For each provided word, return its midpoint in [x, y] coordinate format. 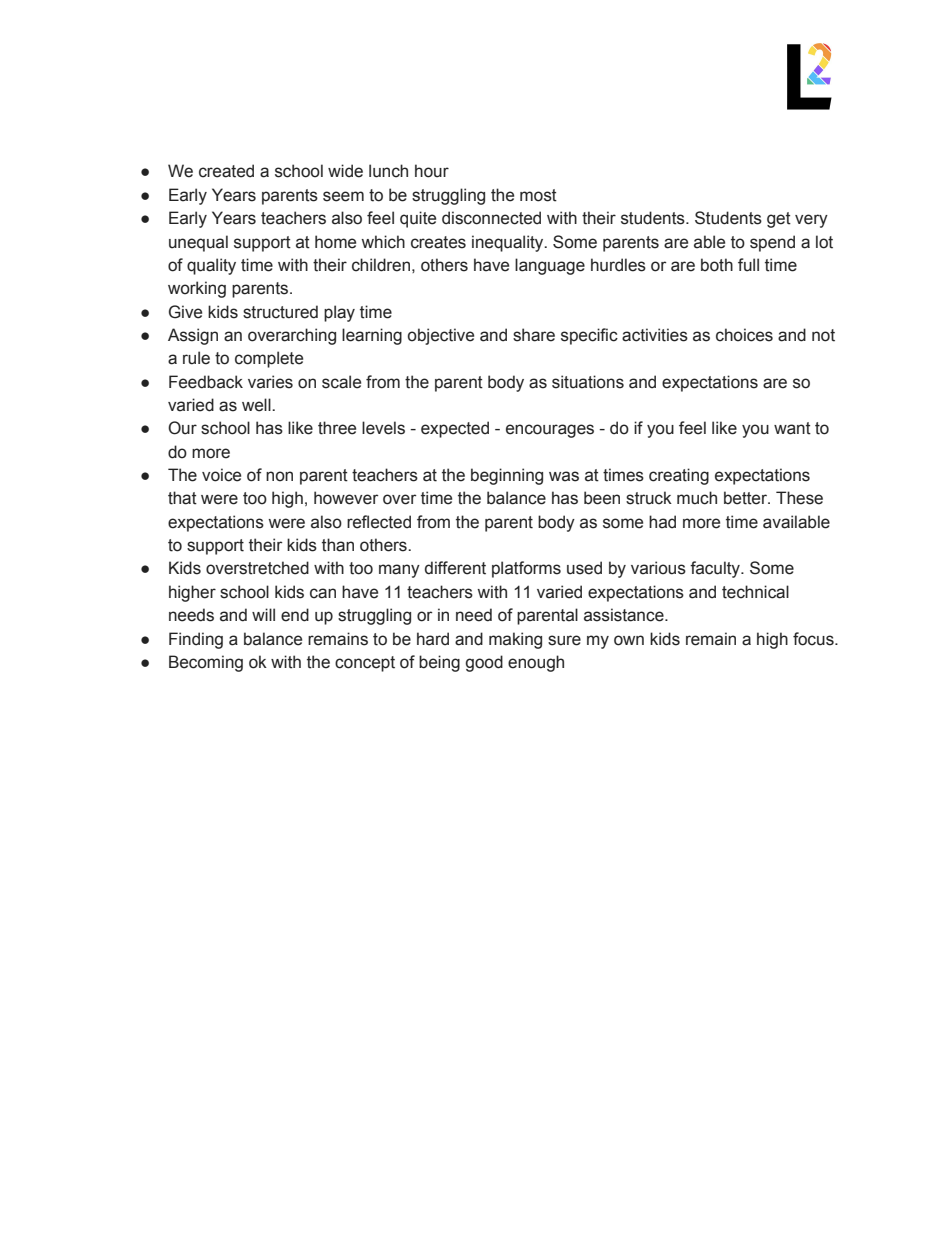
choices [744, 335]
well [257, 405]
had [662, 522]
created [226, 171]
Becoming [206, 663]
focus [814, 639]
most [538, 195]
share [534, 335]
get [779, 220]
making [515, 640]
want [792, 428]
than [338, 545]
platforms [526, 569]
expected [455, 429]
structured [280, 312]
